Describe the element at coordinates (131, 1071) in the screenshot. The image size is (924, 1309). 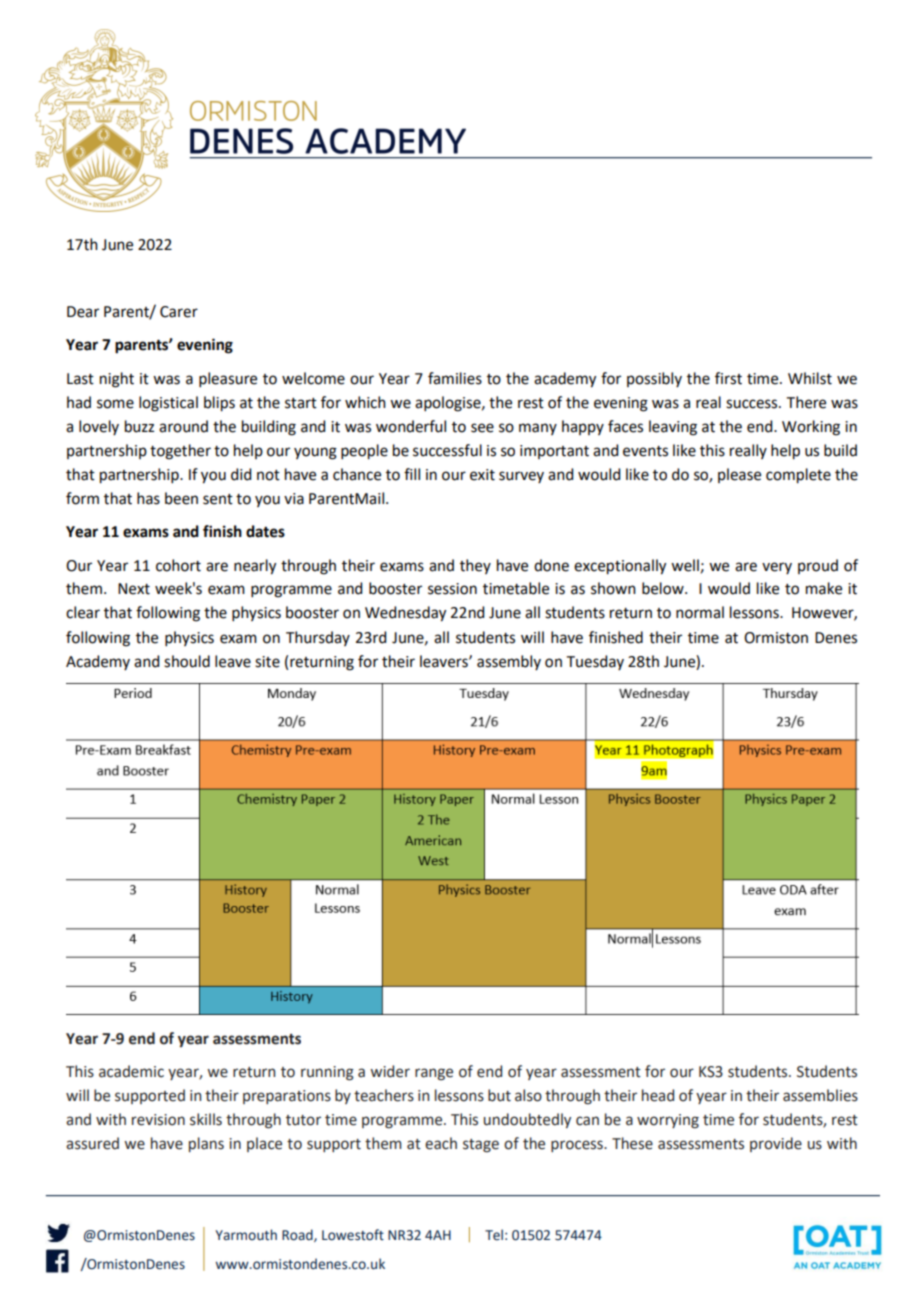
I see `academic` at that location.
